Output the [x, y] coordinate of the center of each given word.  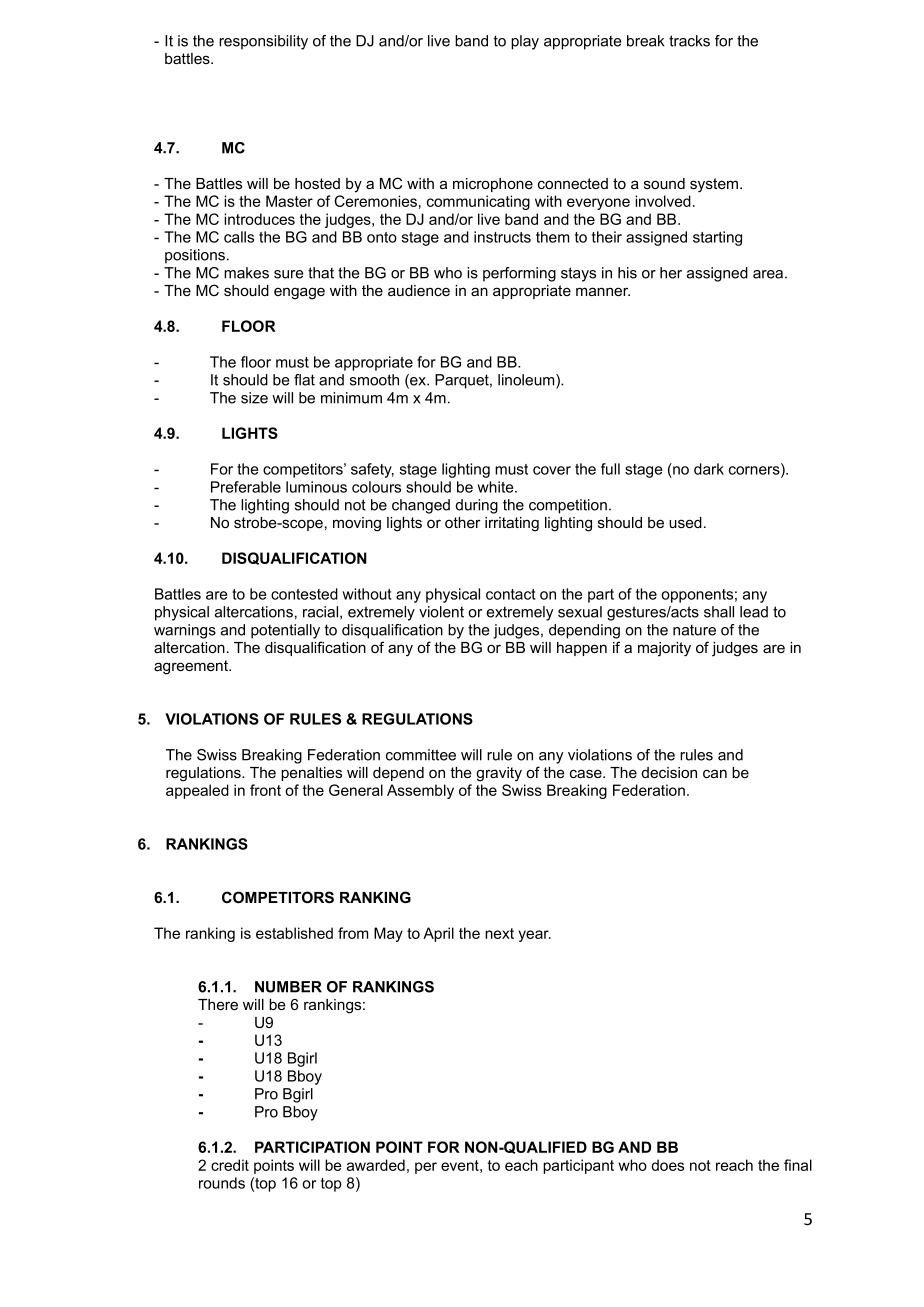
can [715, 773]
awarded [376, 1165]
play [525, 42]
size [254, 398]
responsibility [263, 42]
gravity [499, 774]
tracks [689, 41]
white [496, 487]
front [265, 790]
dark [709, 469]
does [667, 1165]
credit [230, 1165]
